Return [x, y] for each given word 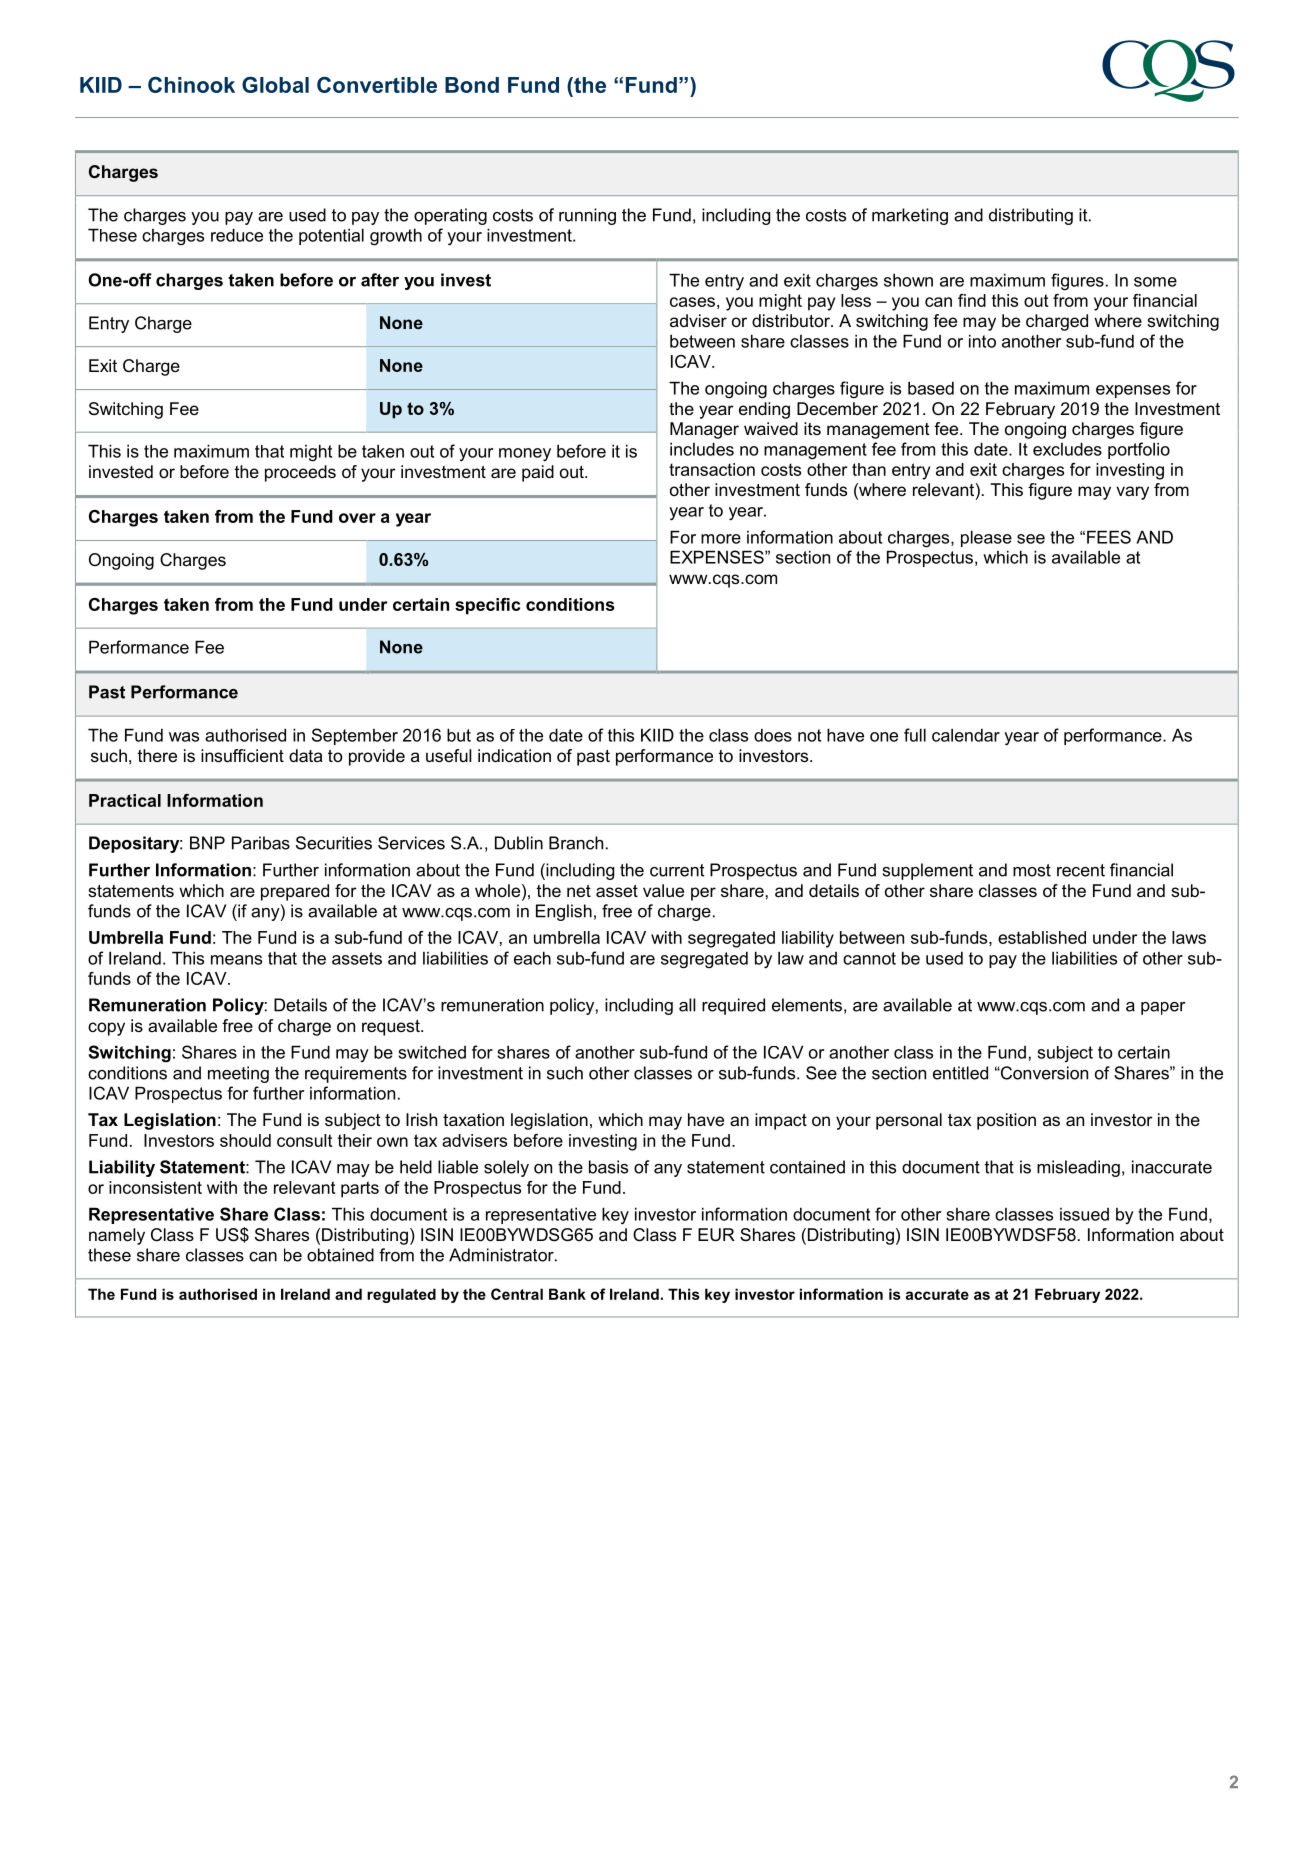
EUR [716, 1235]
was [184, 737]
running [587, 216]
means [236, 960]
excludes [1067, 449]
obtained [340, 1255]
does [773, 735]
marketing [910, 216]
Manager [704, 430]
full [915, 735]
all [687, 1005]
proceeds [300, 473]
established [1042, 937]
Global [275, 84]
